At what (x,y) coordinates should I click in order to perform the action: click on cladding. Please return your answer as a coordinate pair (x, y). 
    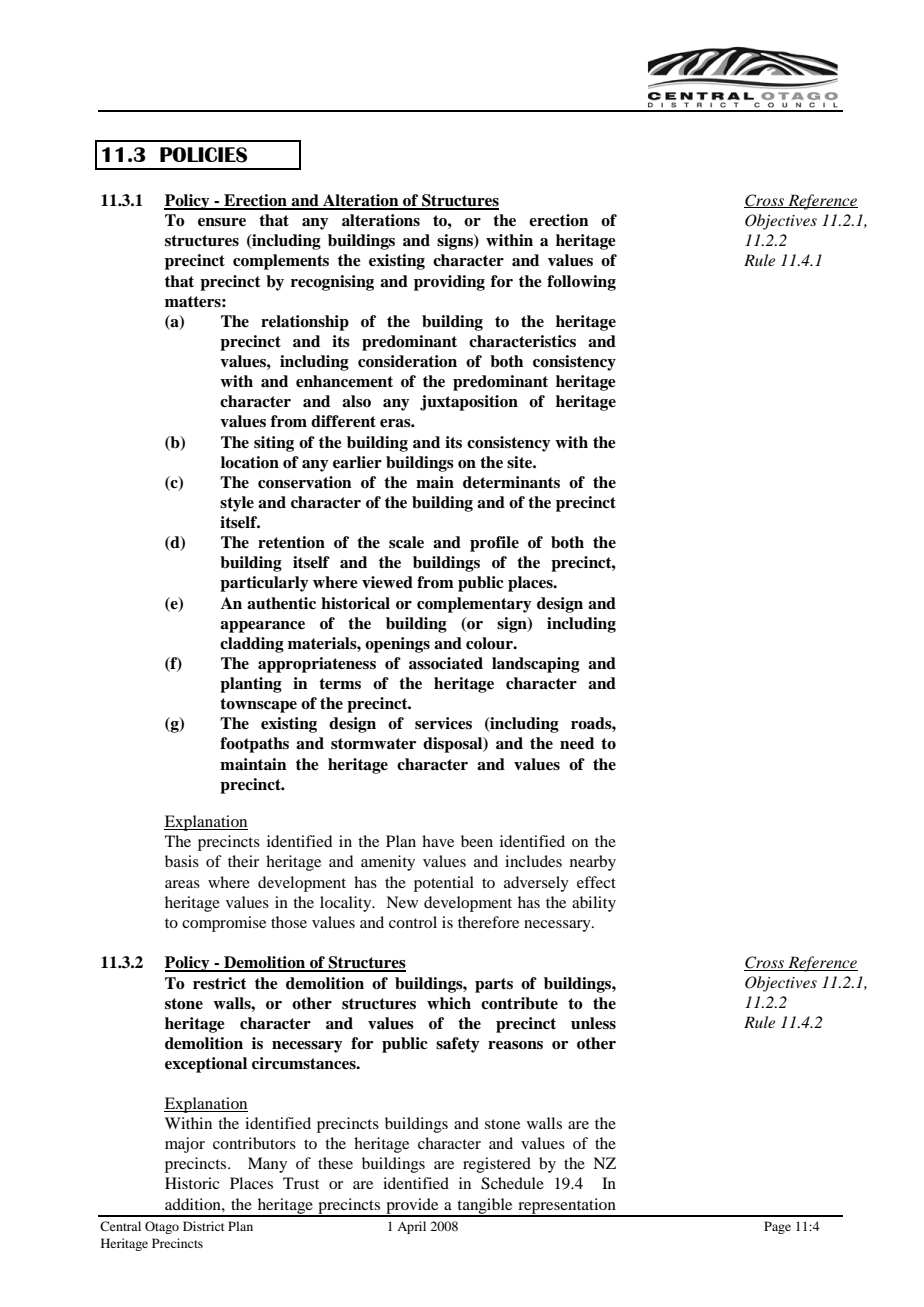
    Looking at the image, I should click on (252, 645).
